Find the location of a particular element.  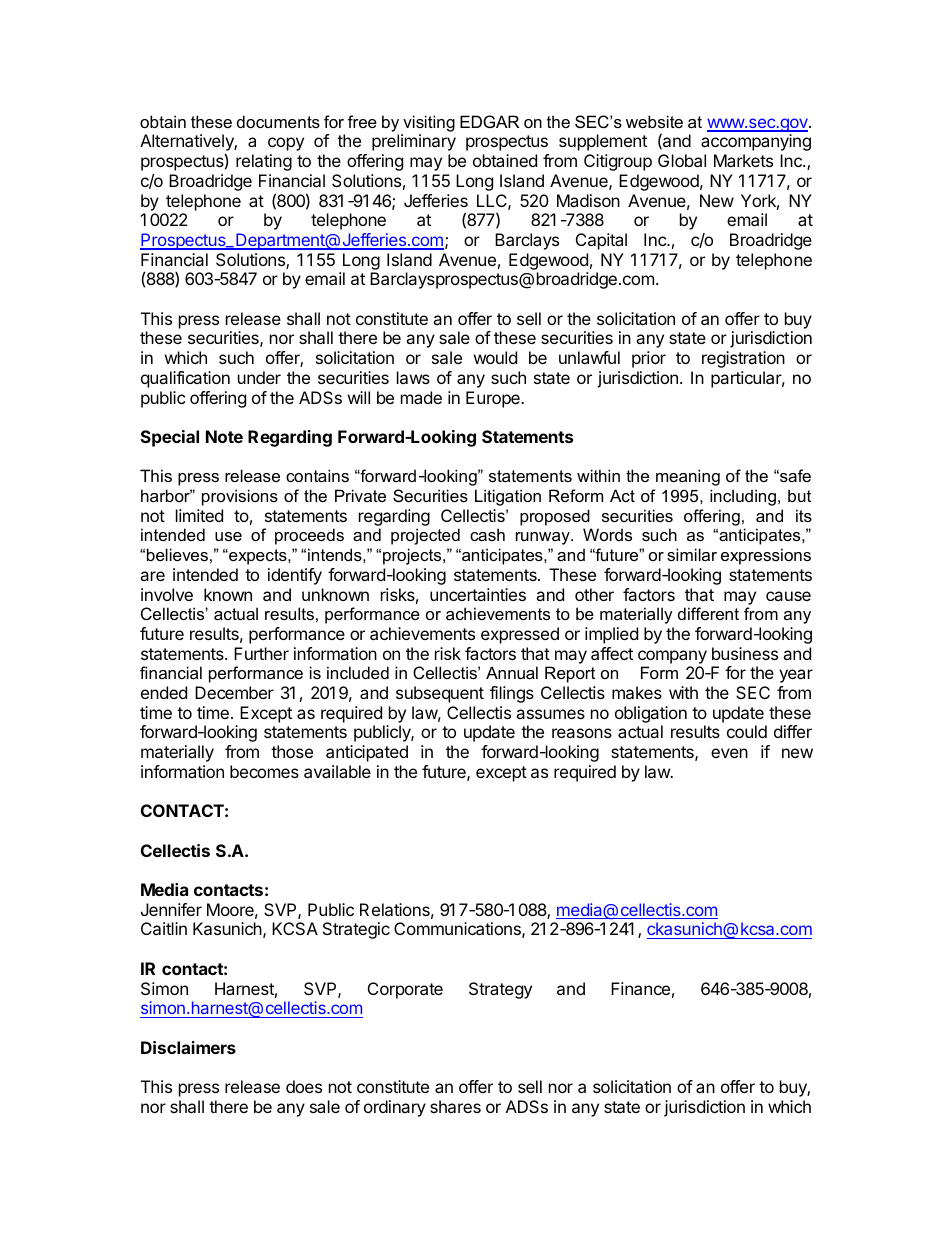

business is located at coordinates (745, 653).
